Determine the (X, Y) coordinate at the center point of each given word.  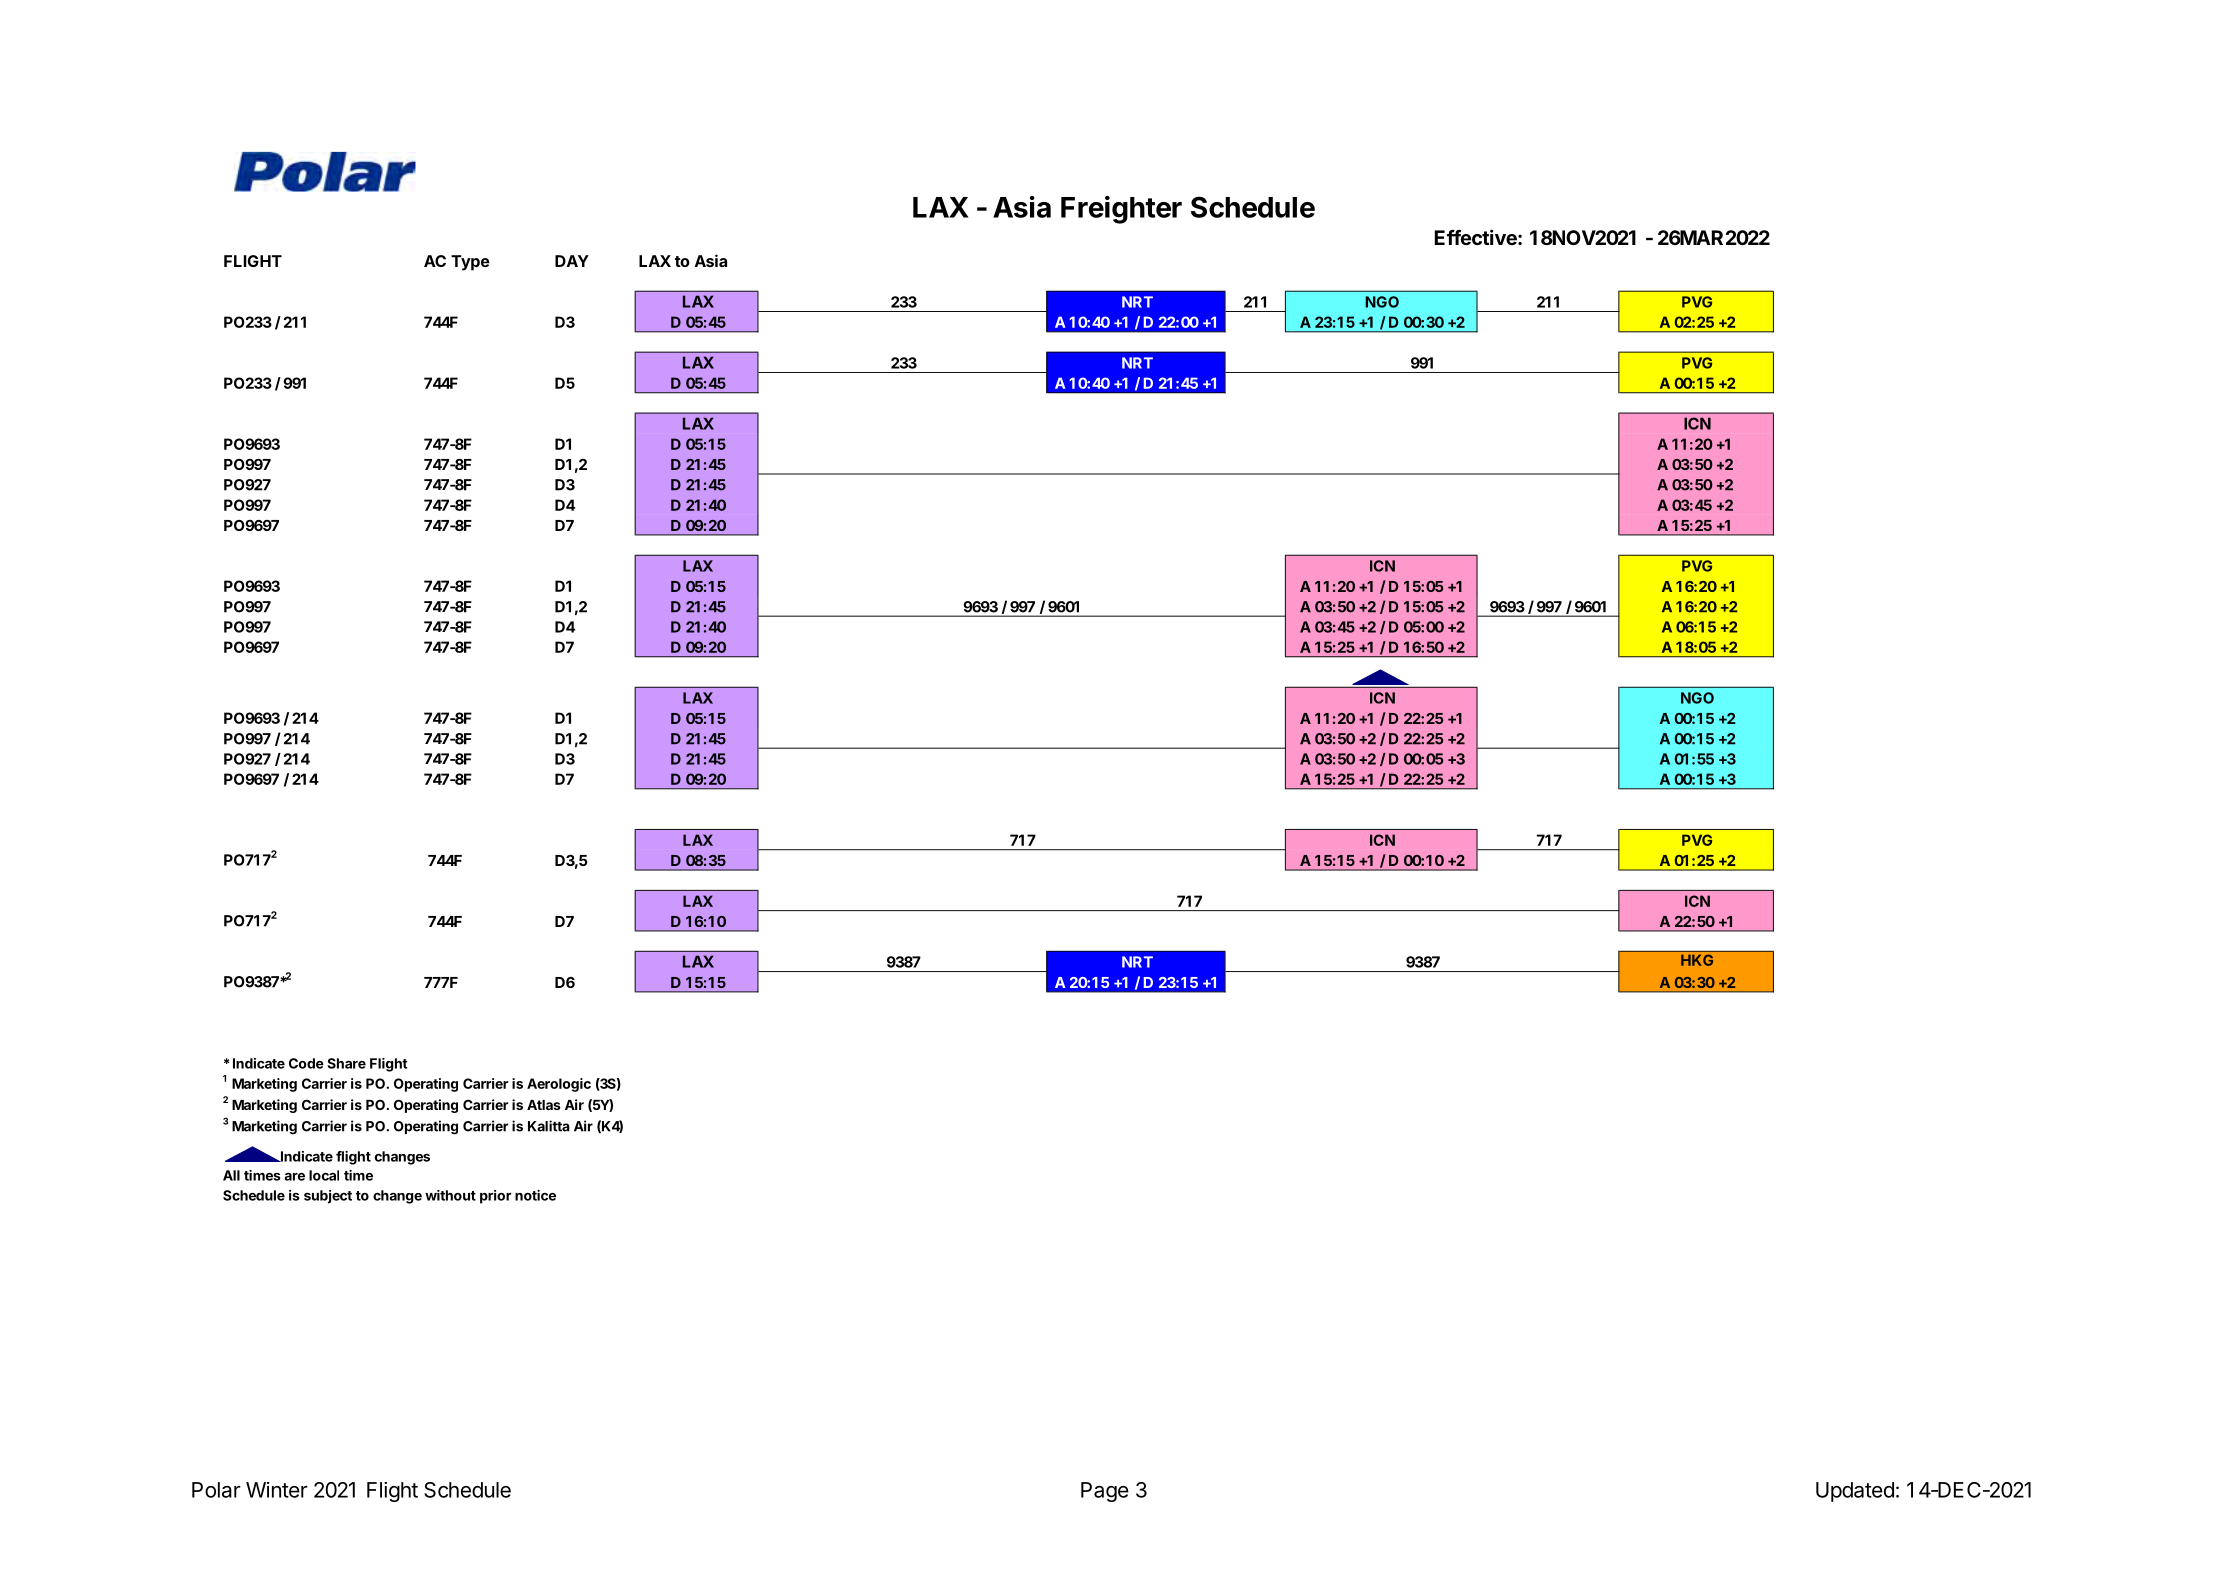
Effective (1477, 237)
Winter (277, 1490)
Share (346, 1063)
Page (1105, 1492)
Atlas (544, 1105)
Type (470, 263)
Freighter (1121, 210)
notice (535, 1195)
